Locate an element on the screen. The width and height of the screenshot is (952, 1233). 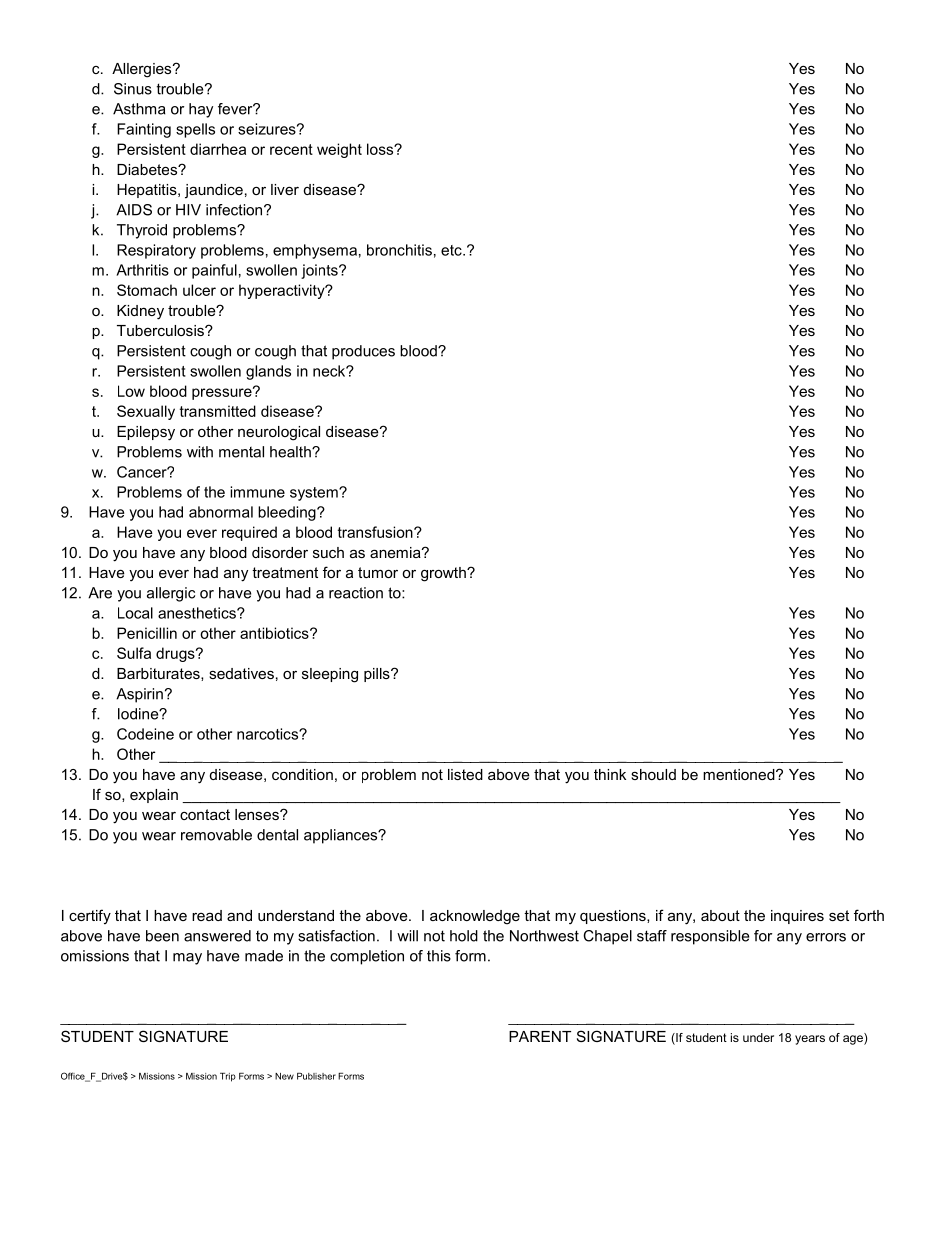
etc is located at coordinates (452, 250).
